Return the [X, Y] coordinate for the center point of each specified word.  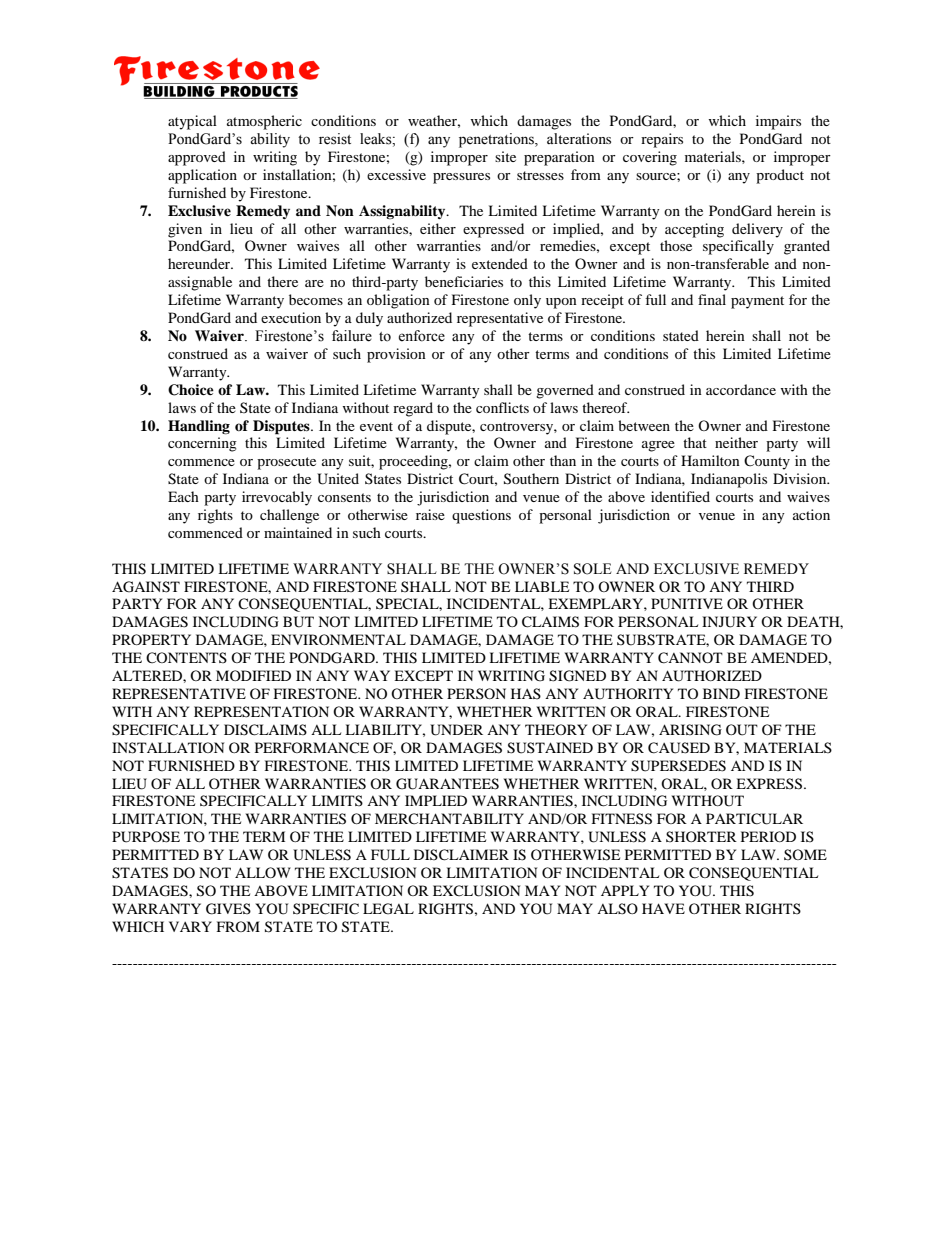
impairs [778, 122]
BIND [721, 693]
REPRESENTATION [261, 712]
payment [757, 302]
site [505, 156]
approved [197, 158]
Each [183, 496]
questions [481, 516]
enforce [421, 336]
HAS [526, 693]
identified [680, 496]
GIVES [228, 909]
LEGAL [388, 909]
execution [291, 317]
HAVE [663, 908]
